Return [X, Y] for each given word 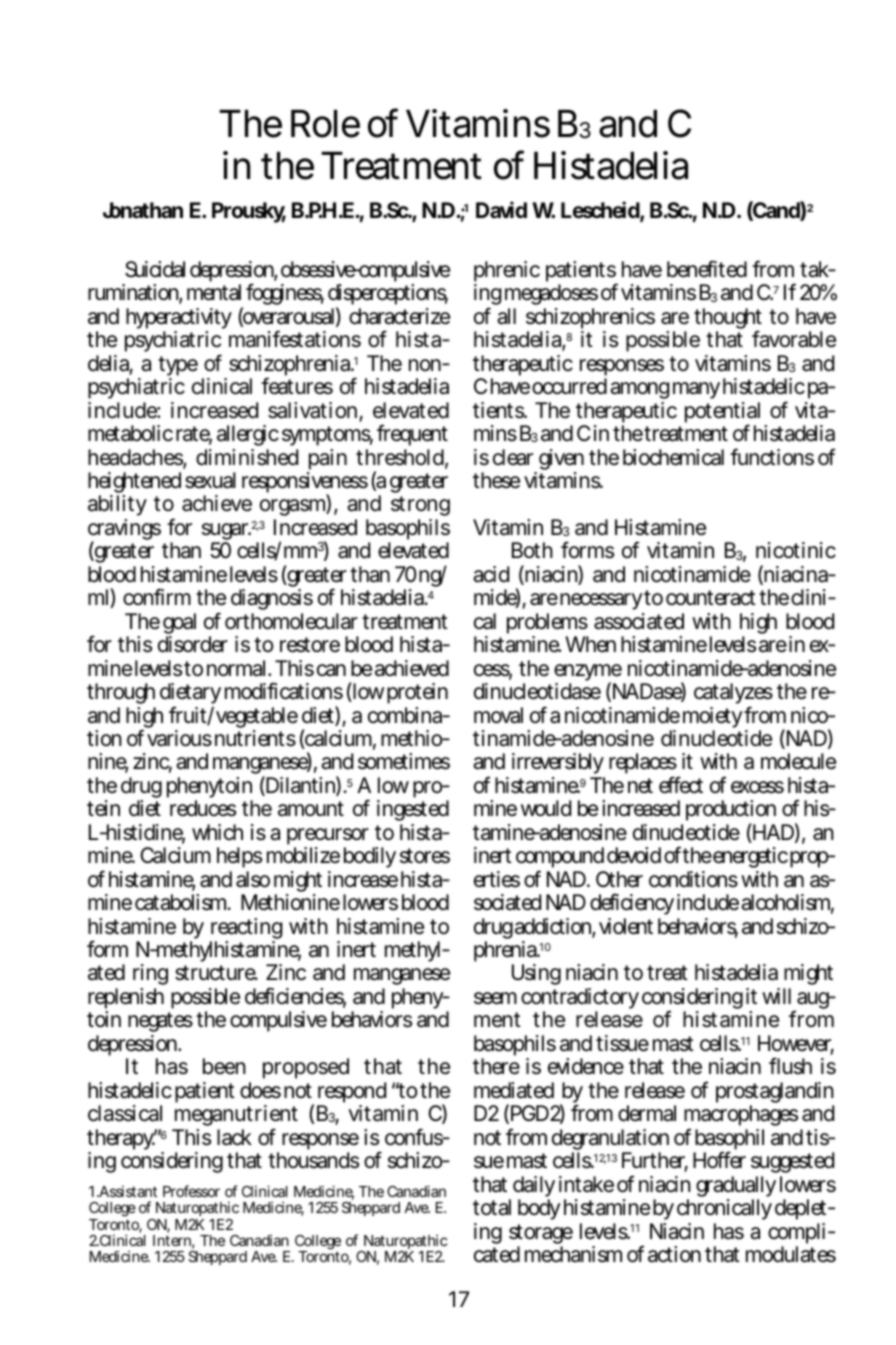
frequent [412, 435]
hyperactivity [179, 320]
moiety [713, 719]
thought [728, 320]
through [121, 693]
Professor [191, 1191]
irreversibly [558, 765]
